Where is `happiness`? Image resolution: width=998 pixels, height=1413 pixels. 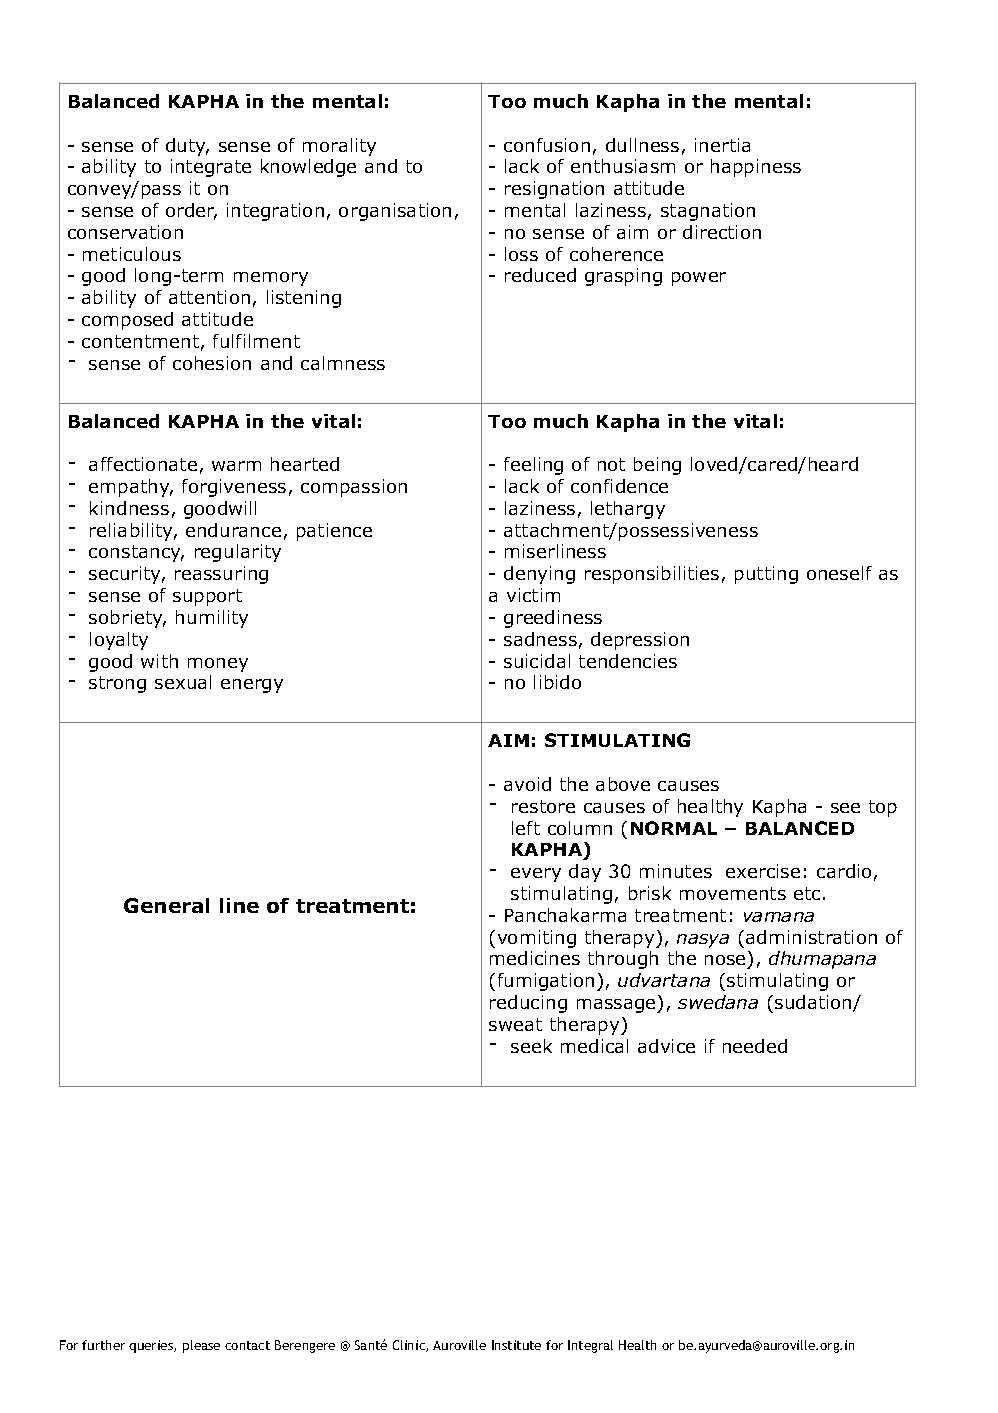 happiness is located at coordinates (756, 168).
